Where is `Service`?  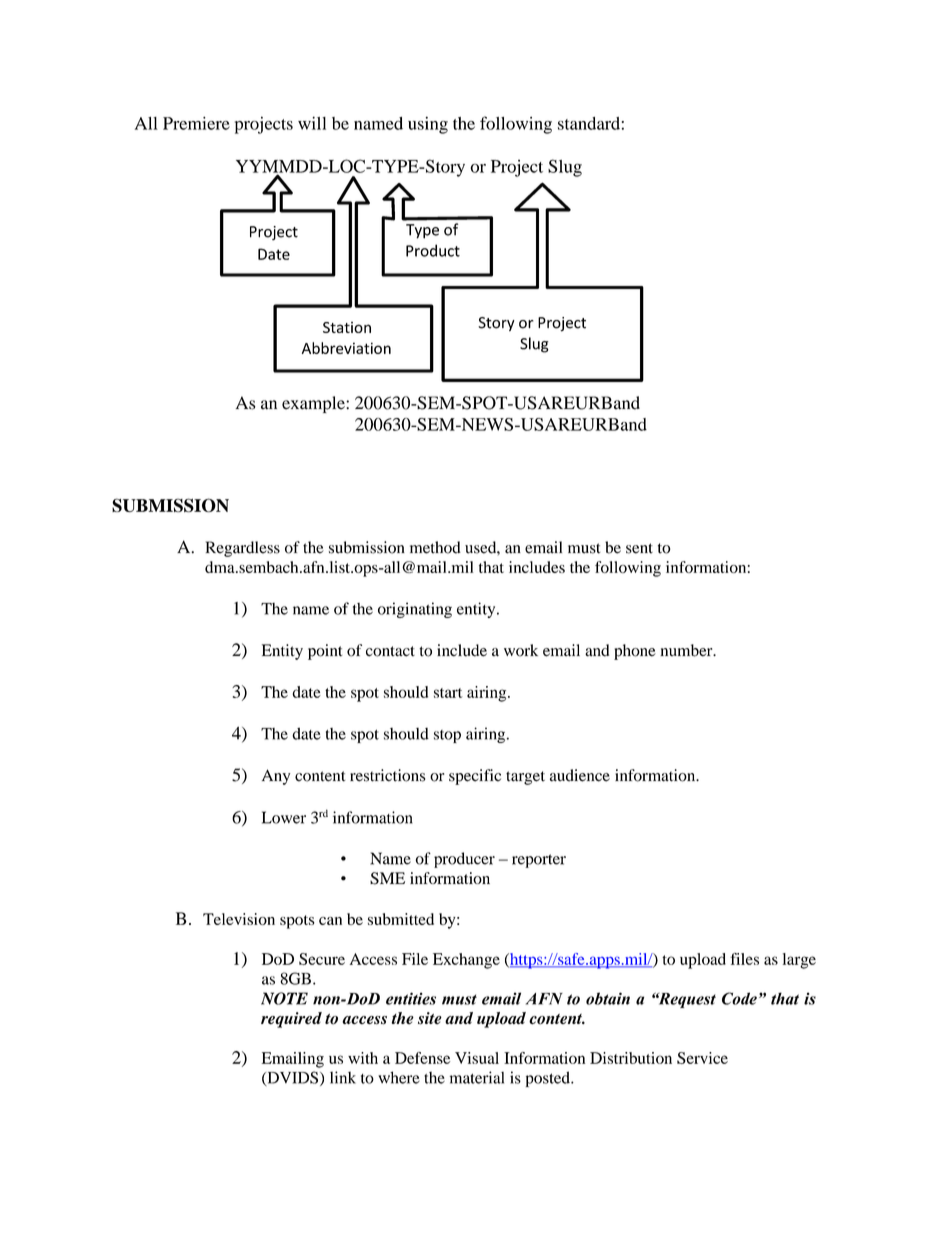 Service is located at coordinates (702, 1058).
